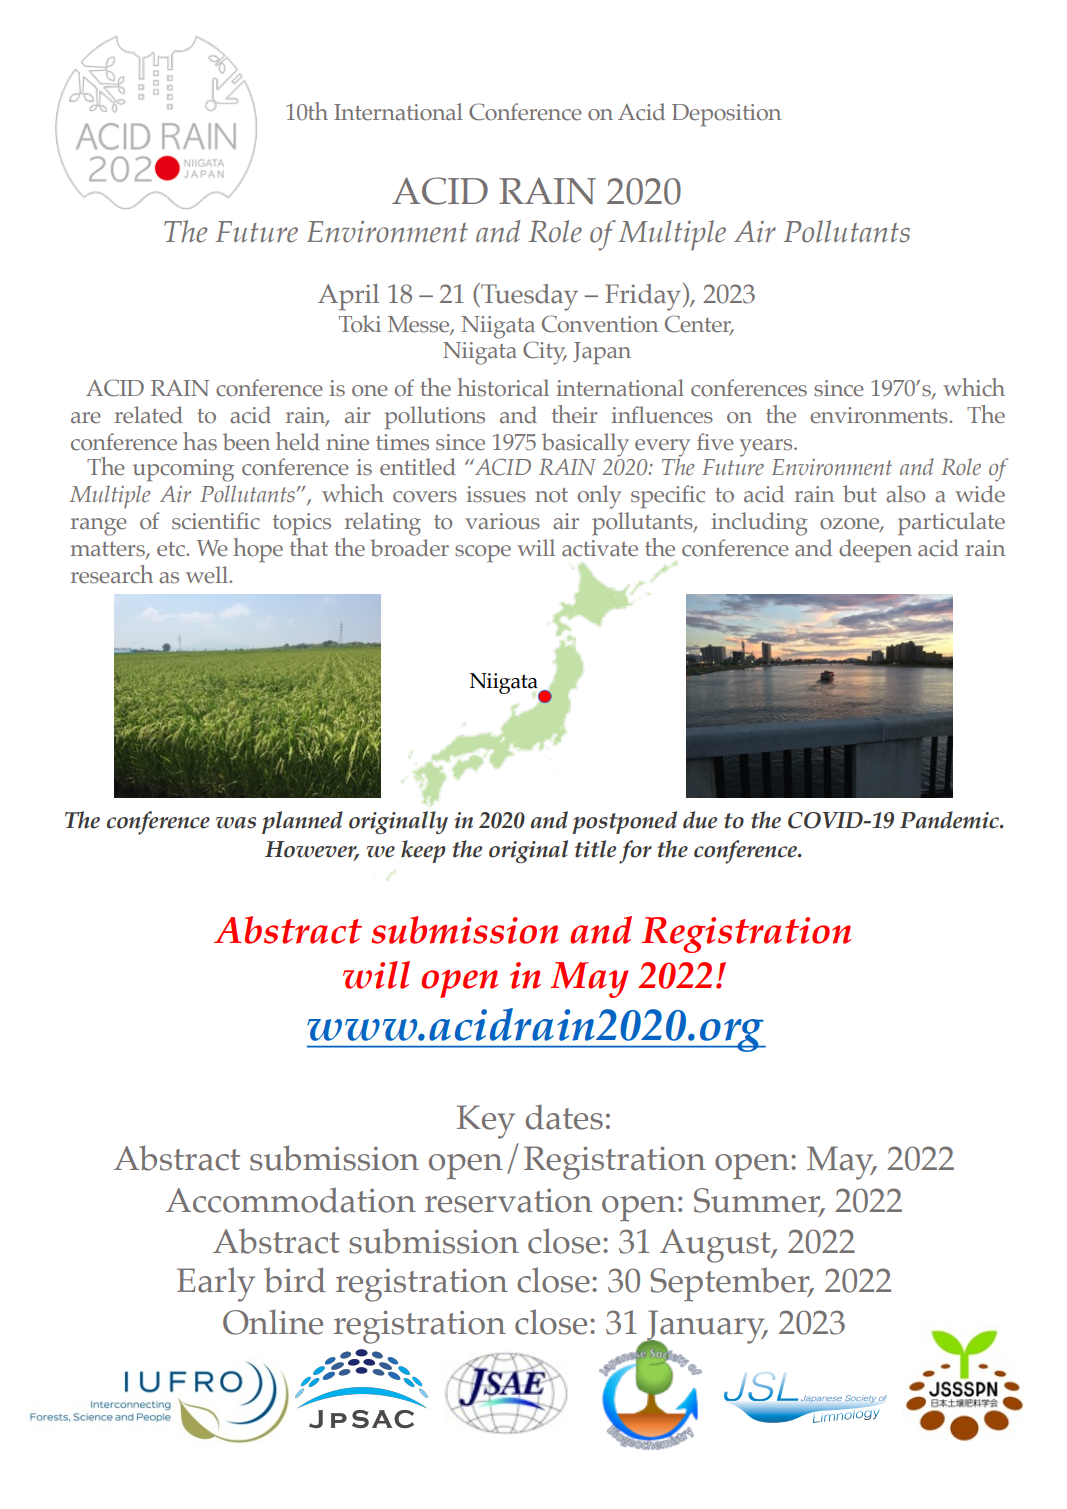 This screenshot has width=1067, height=1509. What do you see at coordinates (200, 441) in the screenshot?
I see `has` at bounding box center [200, 441].
